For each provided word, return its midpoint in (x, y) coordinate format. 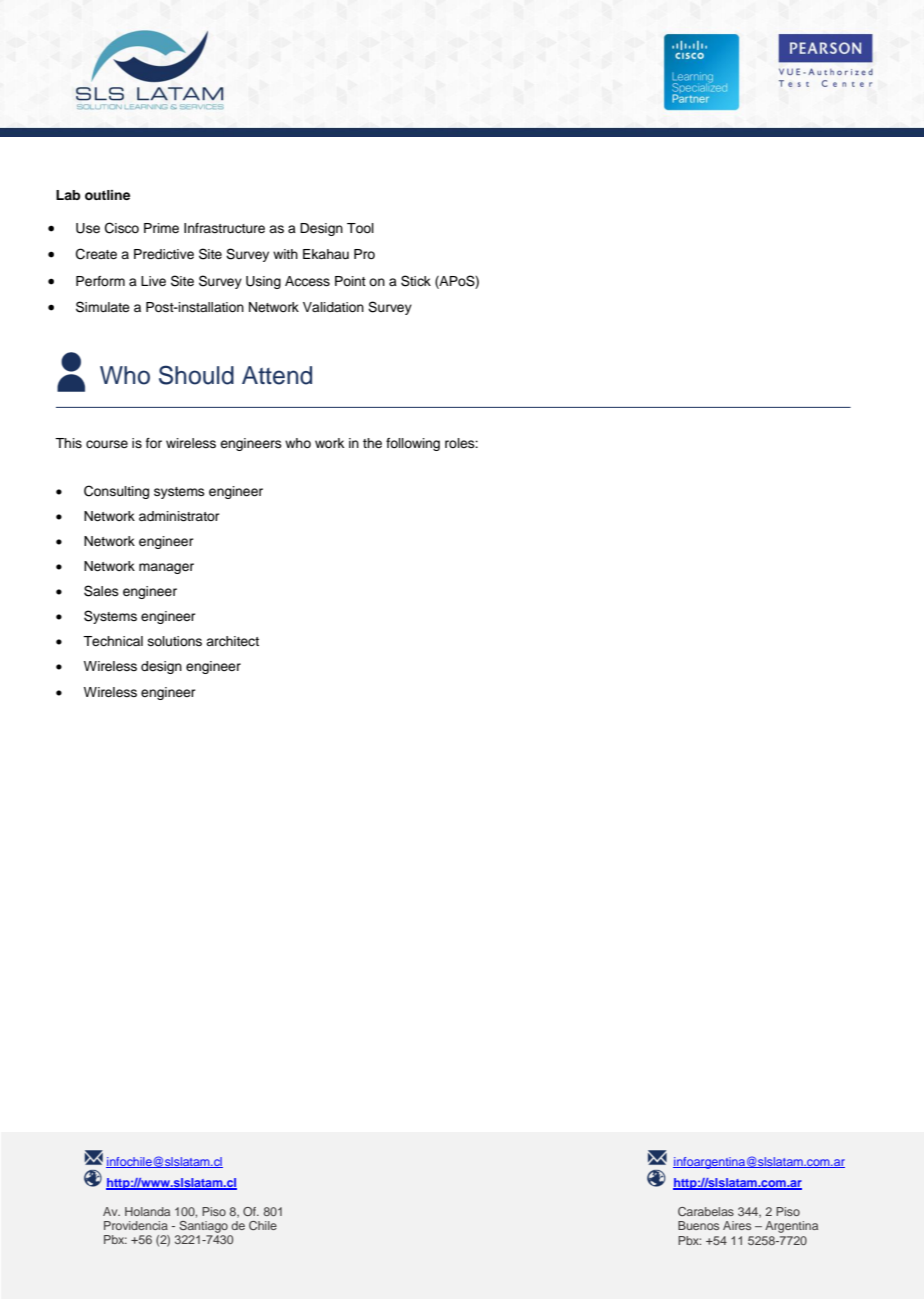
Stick (416, 281)
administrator (179, 516)
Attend (277, 375)
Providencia (136, 1225)
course (107, 444)
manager (166, 568)
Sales (101, 591)
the (372, 443)
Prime (161, 228)
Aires (737, 1225)
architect (232, 641)
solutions (175, 641)
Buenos (698, 1225)
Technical (113, 641)
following (413, 444)
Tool (360, 228)
